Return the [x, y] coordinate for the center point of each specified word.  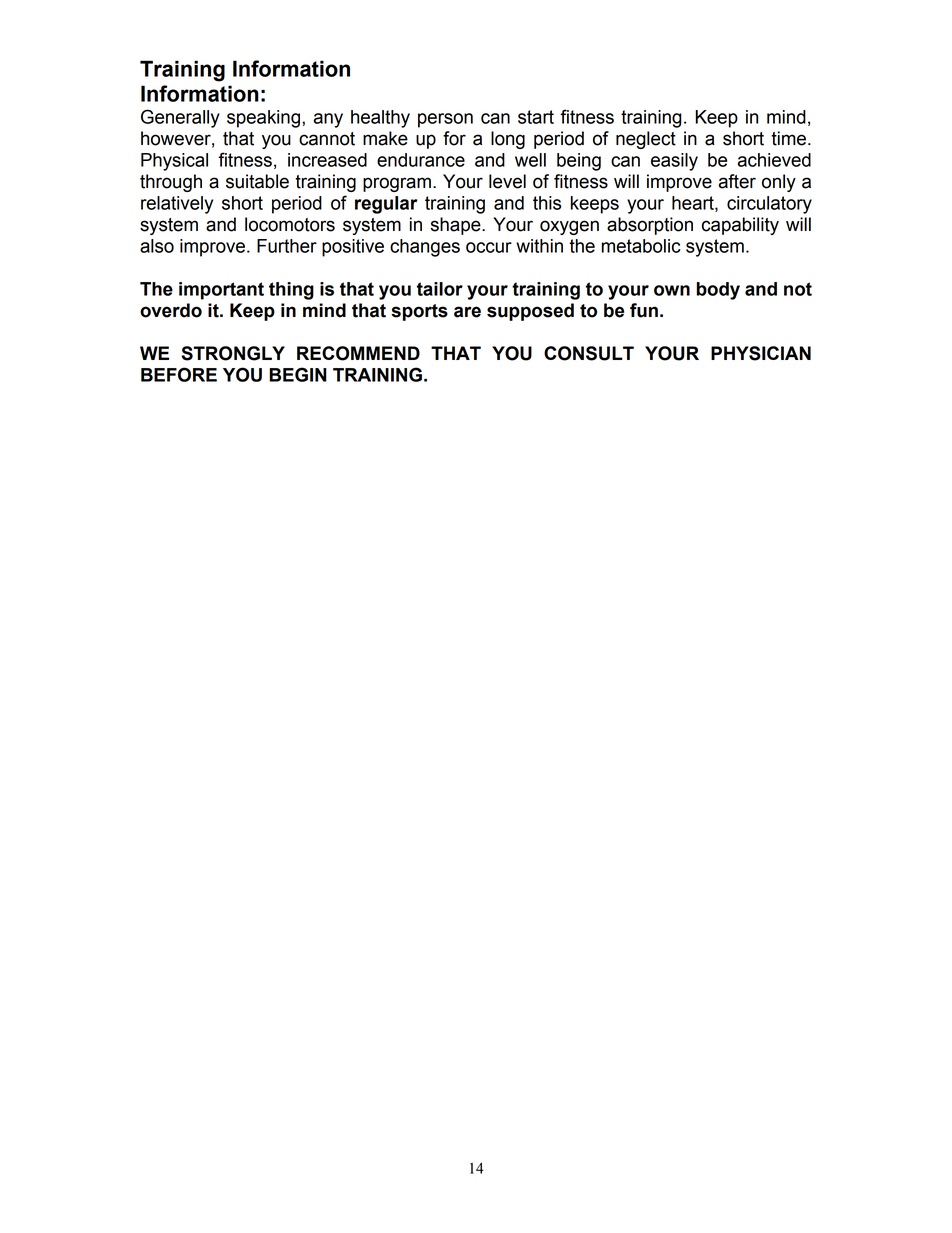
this [547, 203]
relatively [177, 205]
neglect [646, 140]
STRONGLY [233, 353]
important [221, 291]
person [445, 120]
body [718, 291]
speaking [263, 119]
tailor [440, 289]
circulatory [769, 205]
